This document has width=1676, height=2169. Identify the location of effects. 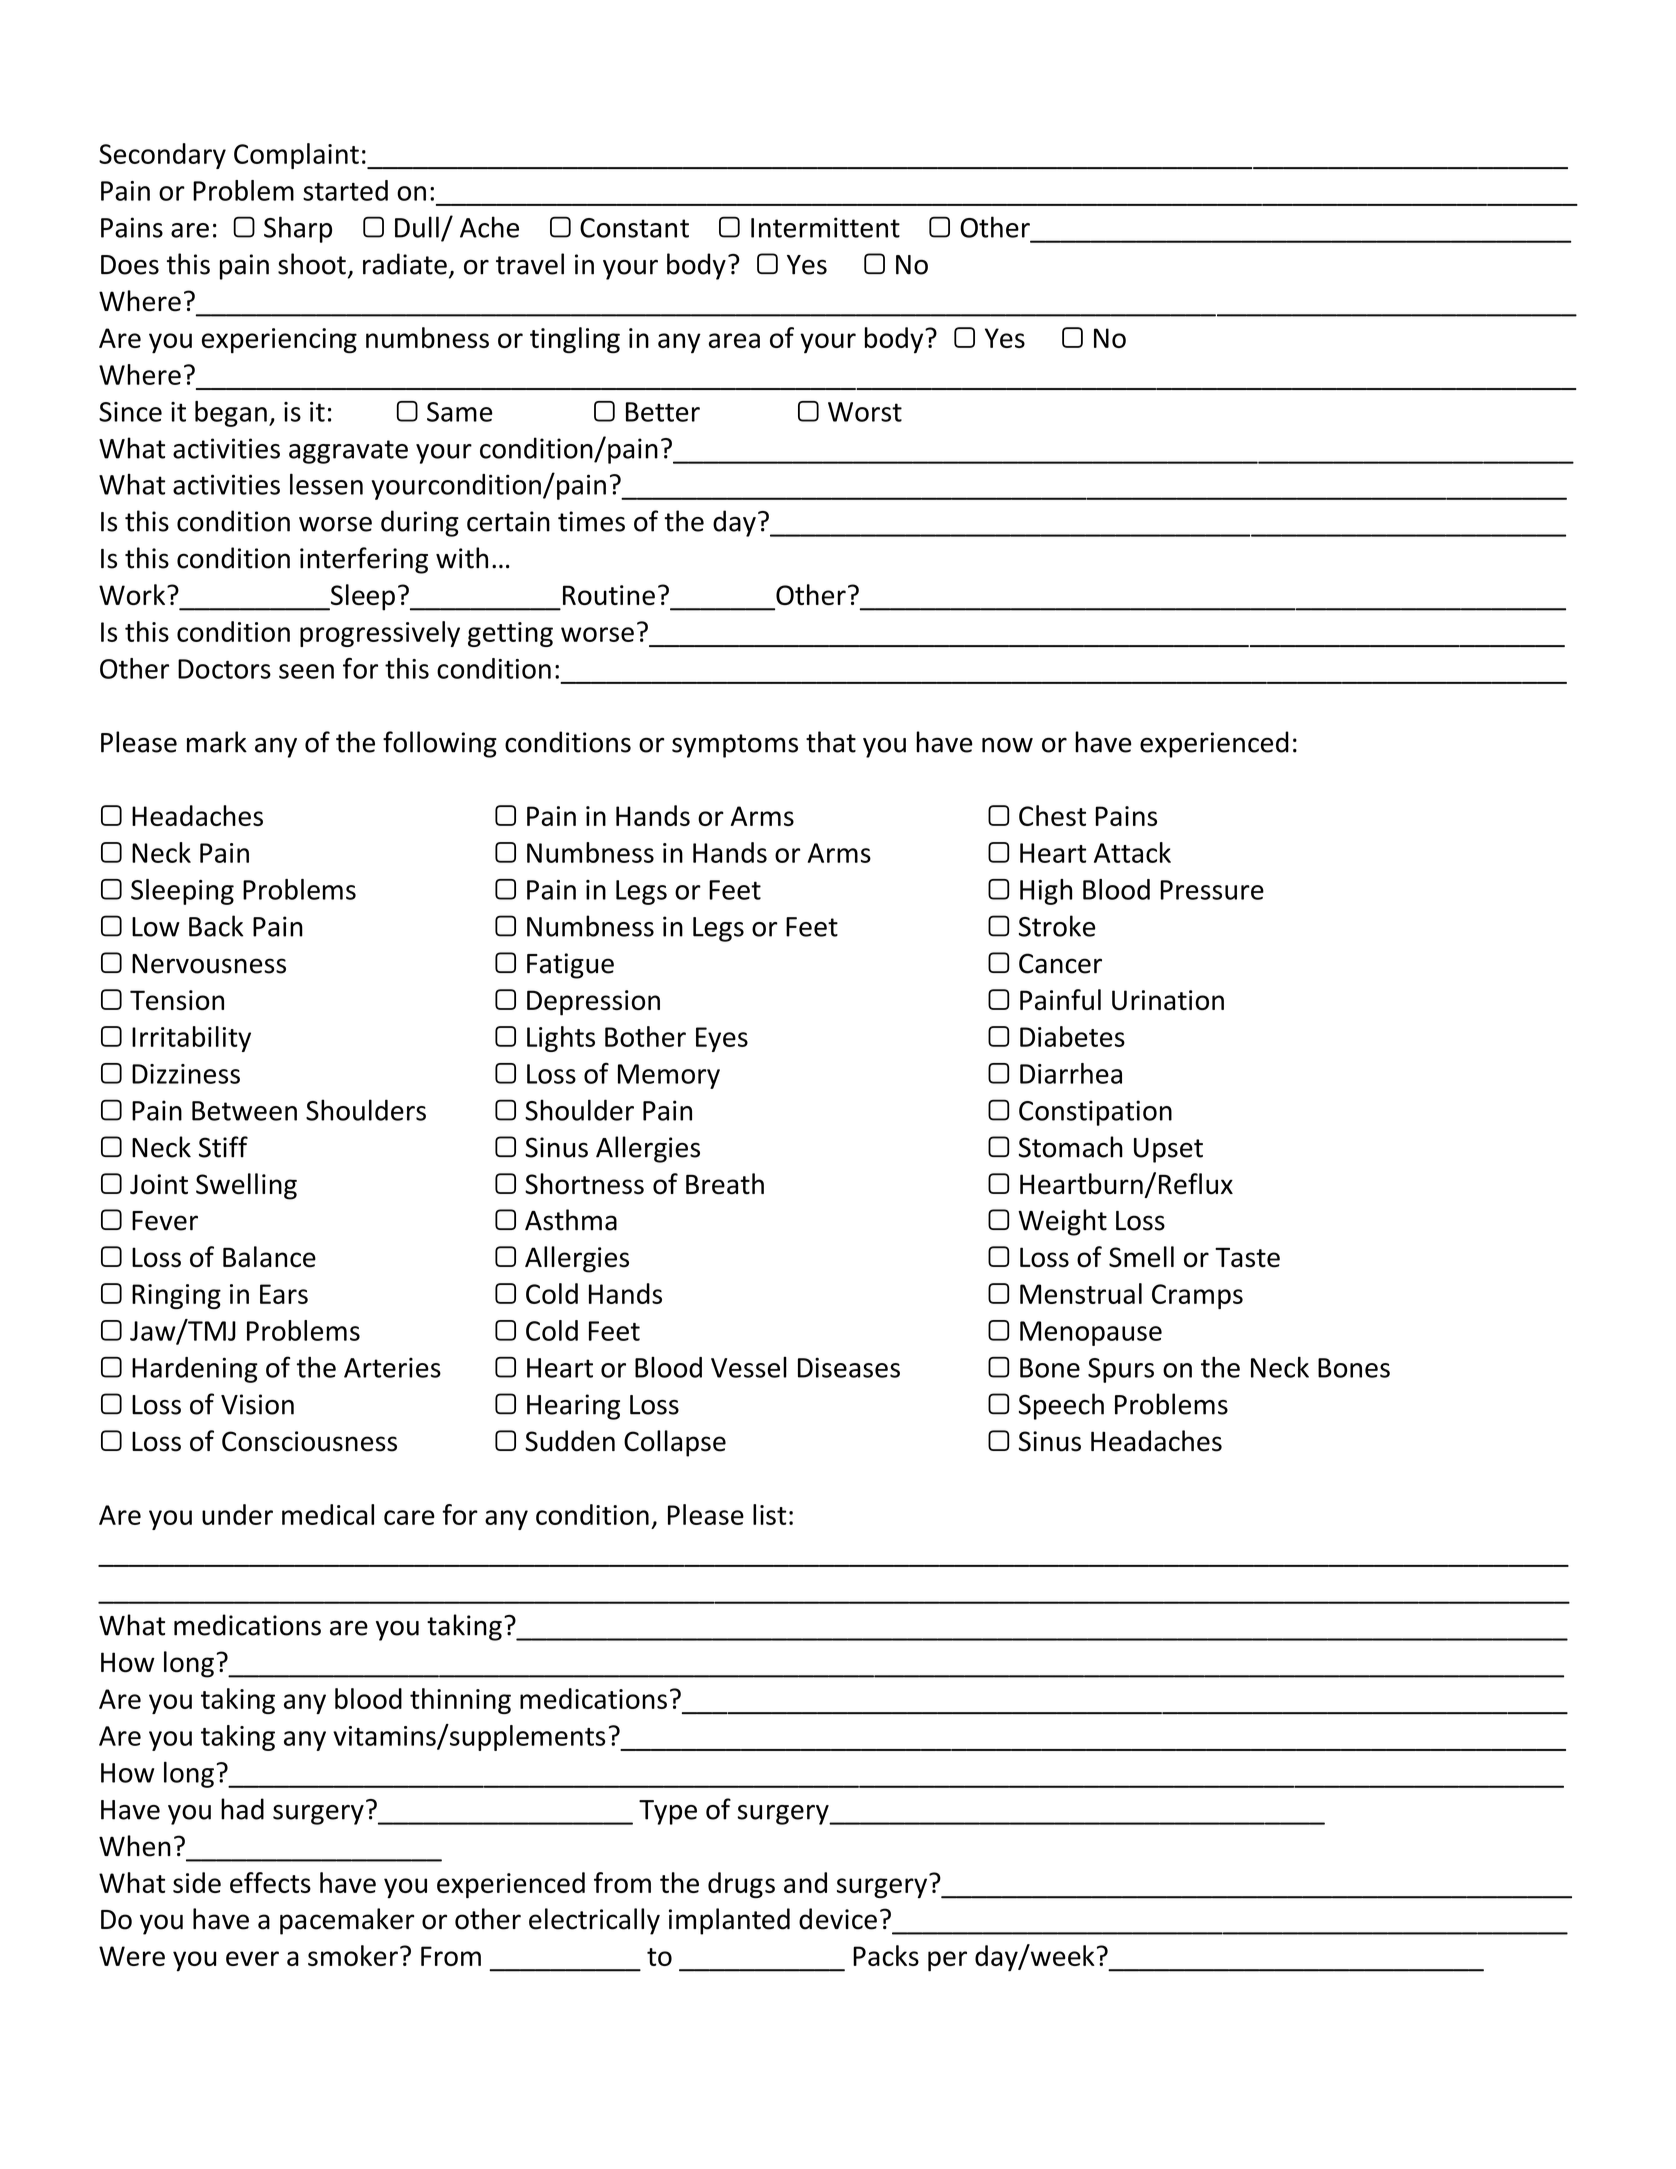
(270, 1882).
